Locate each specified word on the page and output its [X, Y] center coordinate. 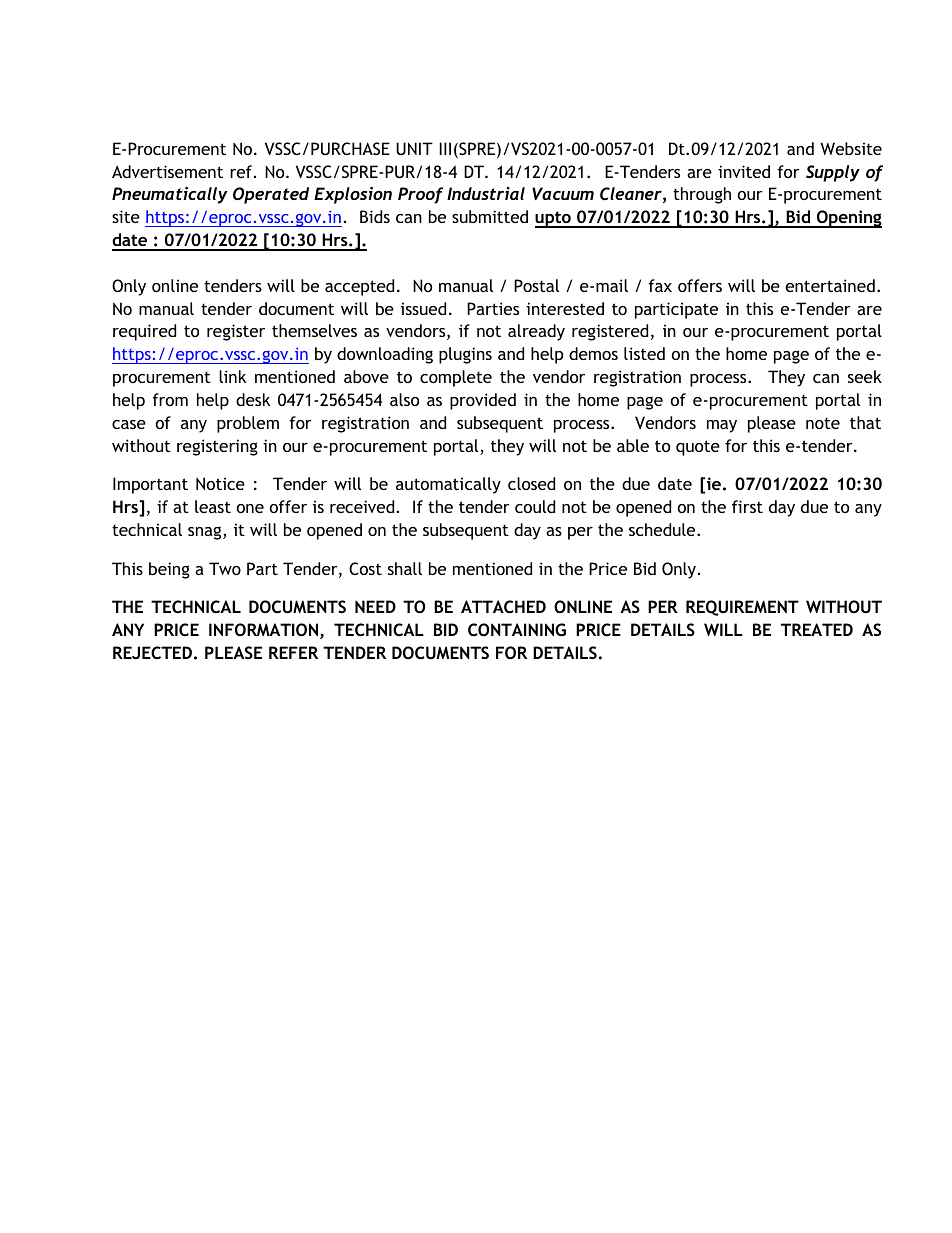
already [536, 332]
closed [531, 483]
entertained [830, 285]
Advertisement [167, 171]
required [144, 332]
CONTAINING [517, 629]
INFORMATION [263, 629]
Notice [220, 483]
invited [744, 171]
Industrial [486, 193]
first [747, 506]
